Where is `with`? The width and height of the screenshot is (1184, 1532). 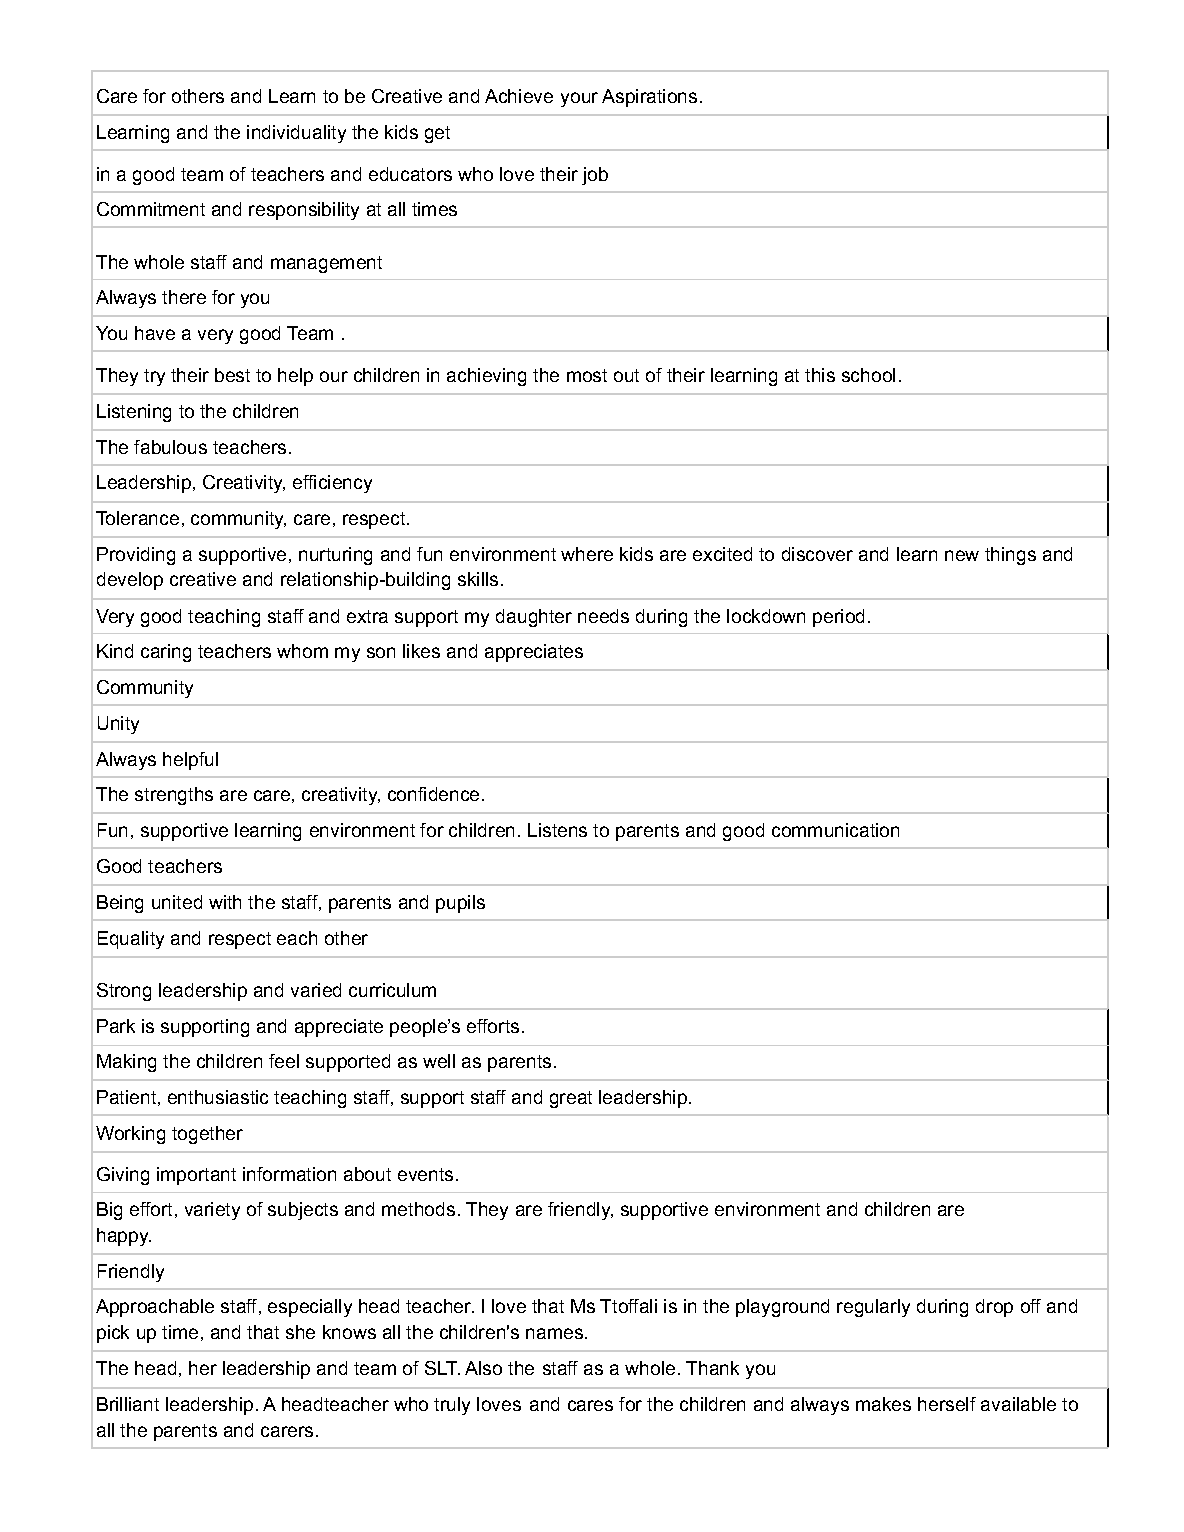
with is located at coordinates (225, 902).
